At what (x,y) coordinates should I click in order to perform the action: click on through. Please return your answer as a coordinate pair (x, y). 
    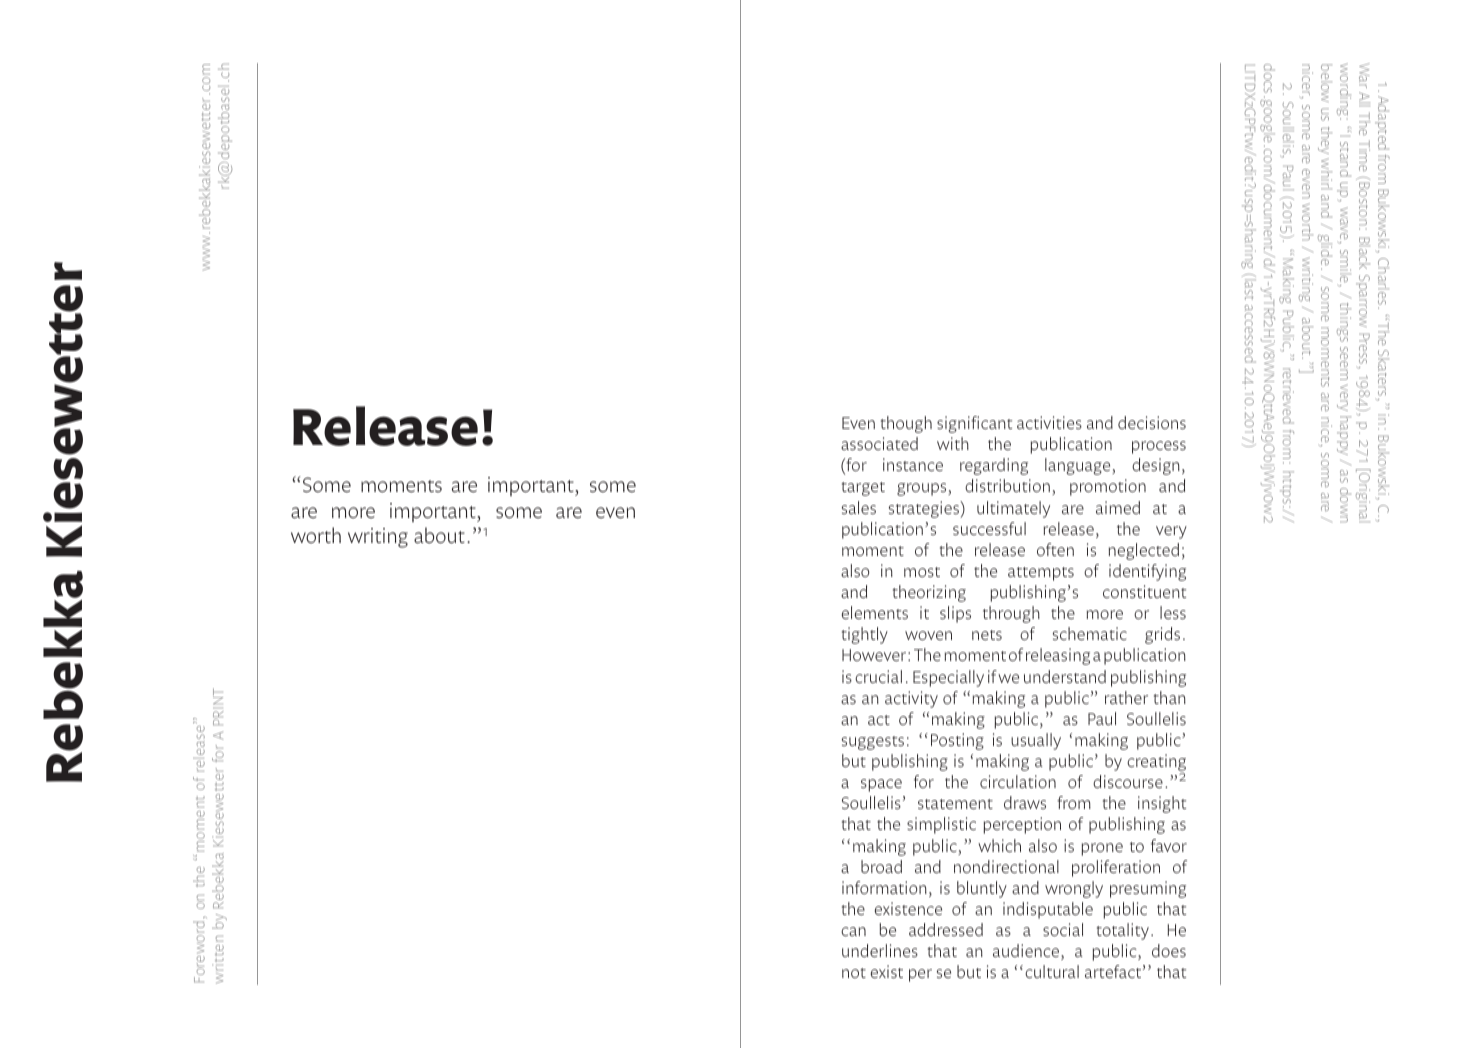
    Looking at the image, I should click on (1011, 614).
